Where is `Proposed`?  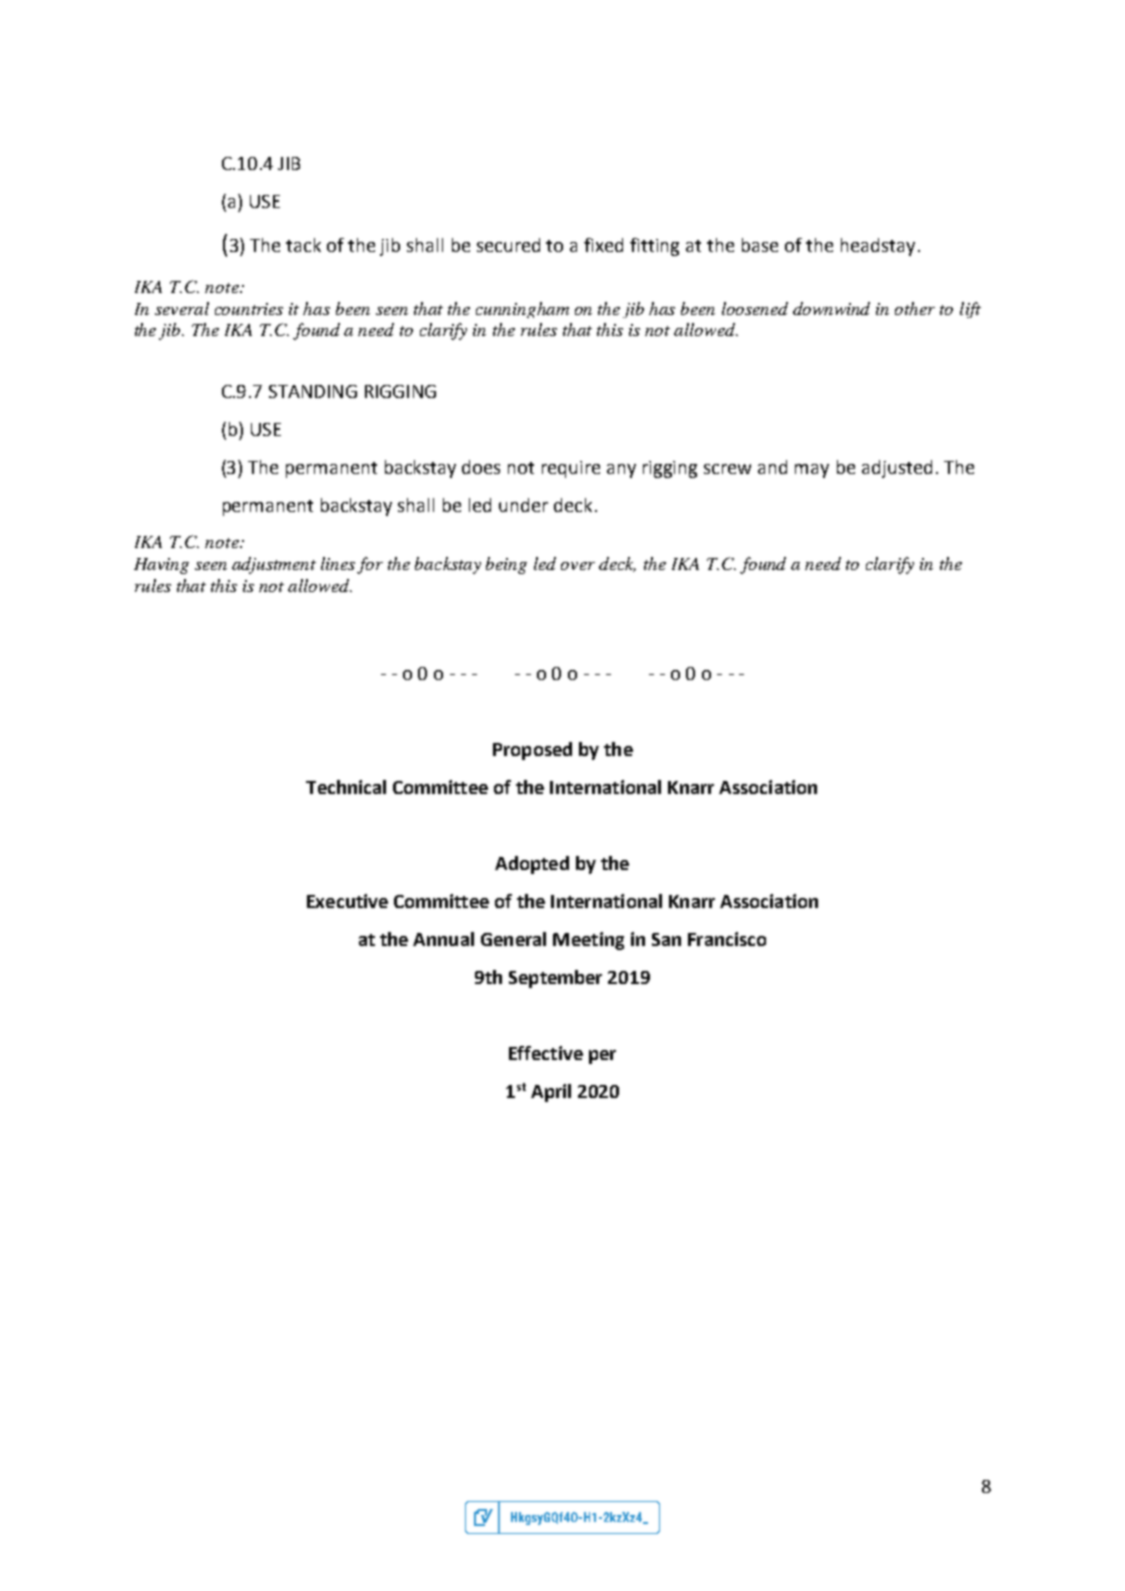
Proposed is located at coordinates (532, 751).
